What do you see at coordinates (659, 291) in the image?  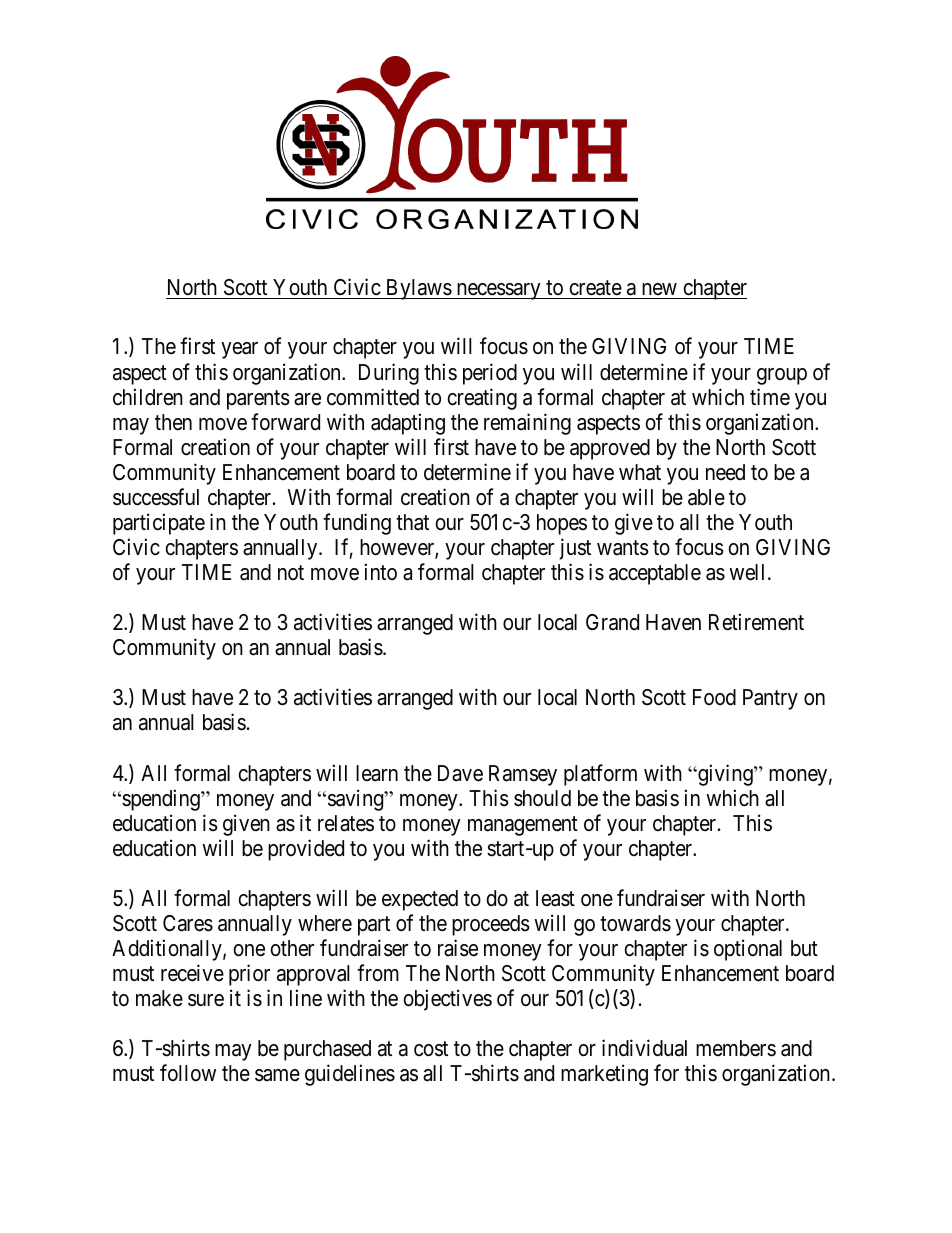 I see `new` at bounding box center [659, 291].
